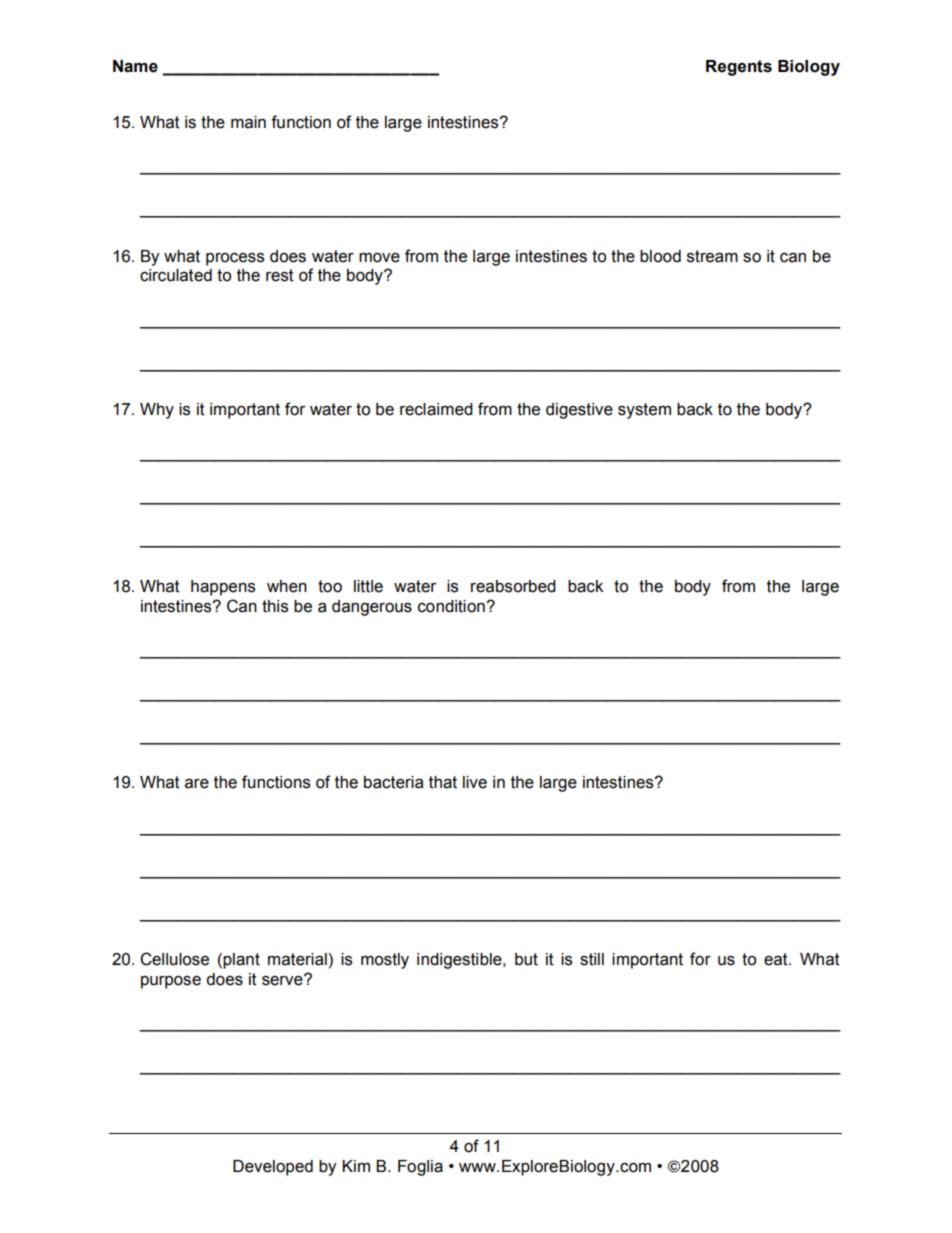 This document has height=1233, width=952. Describe the element at coordinates (513, 586) in the document. I see `reabsorbed` at that location.
